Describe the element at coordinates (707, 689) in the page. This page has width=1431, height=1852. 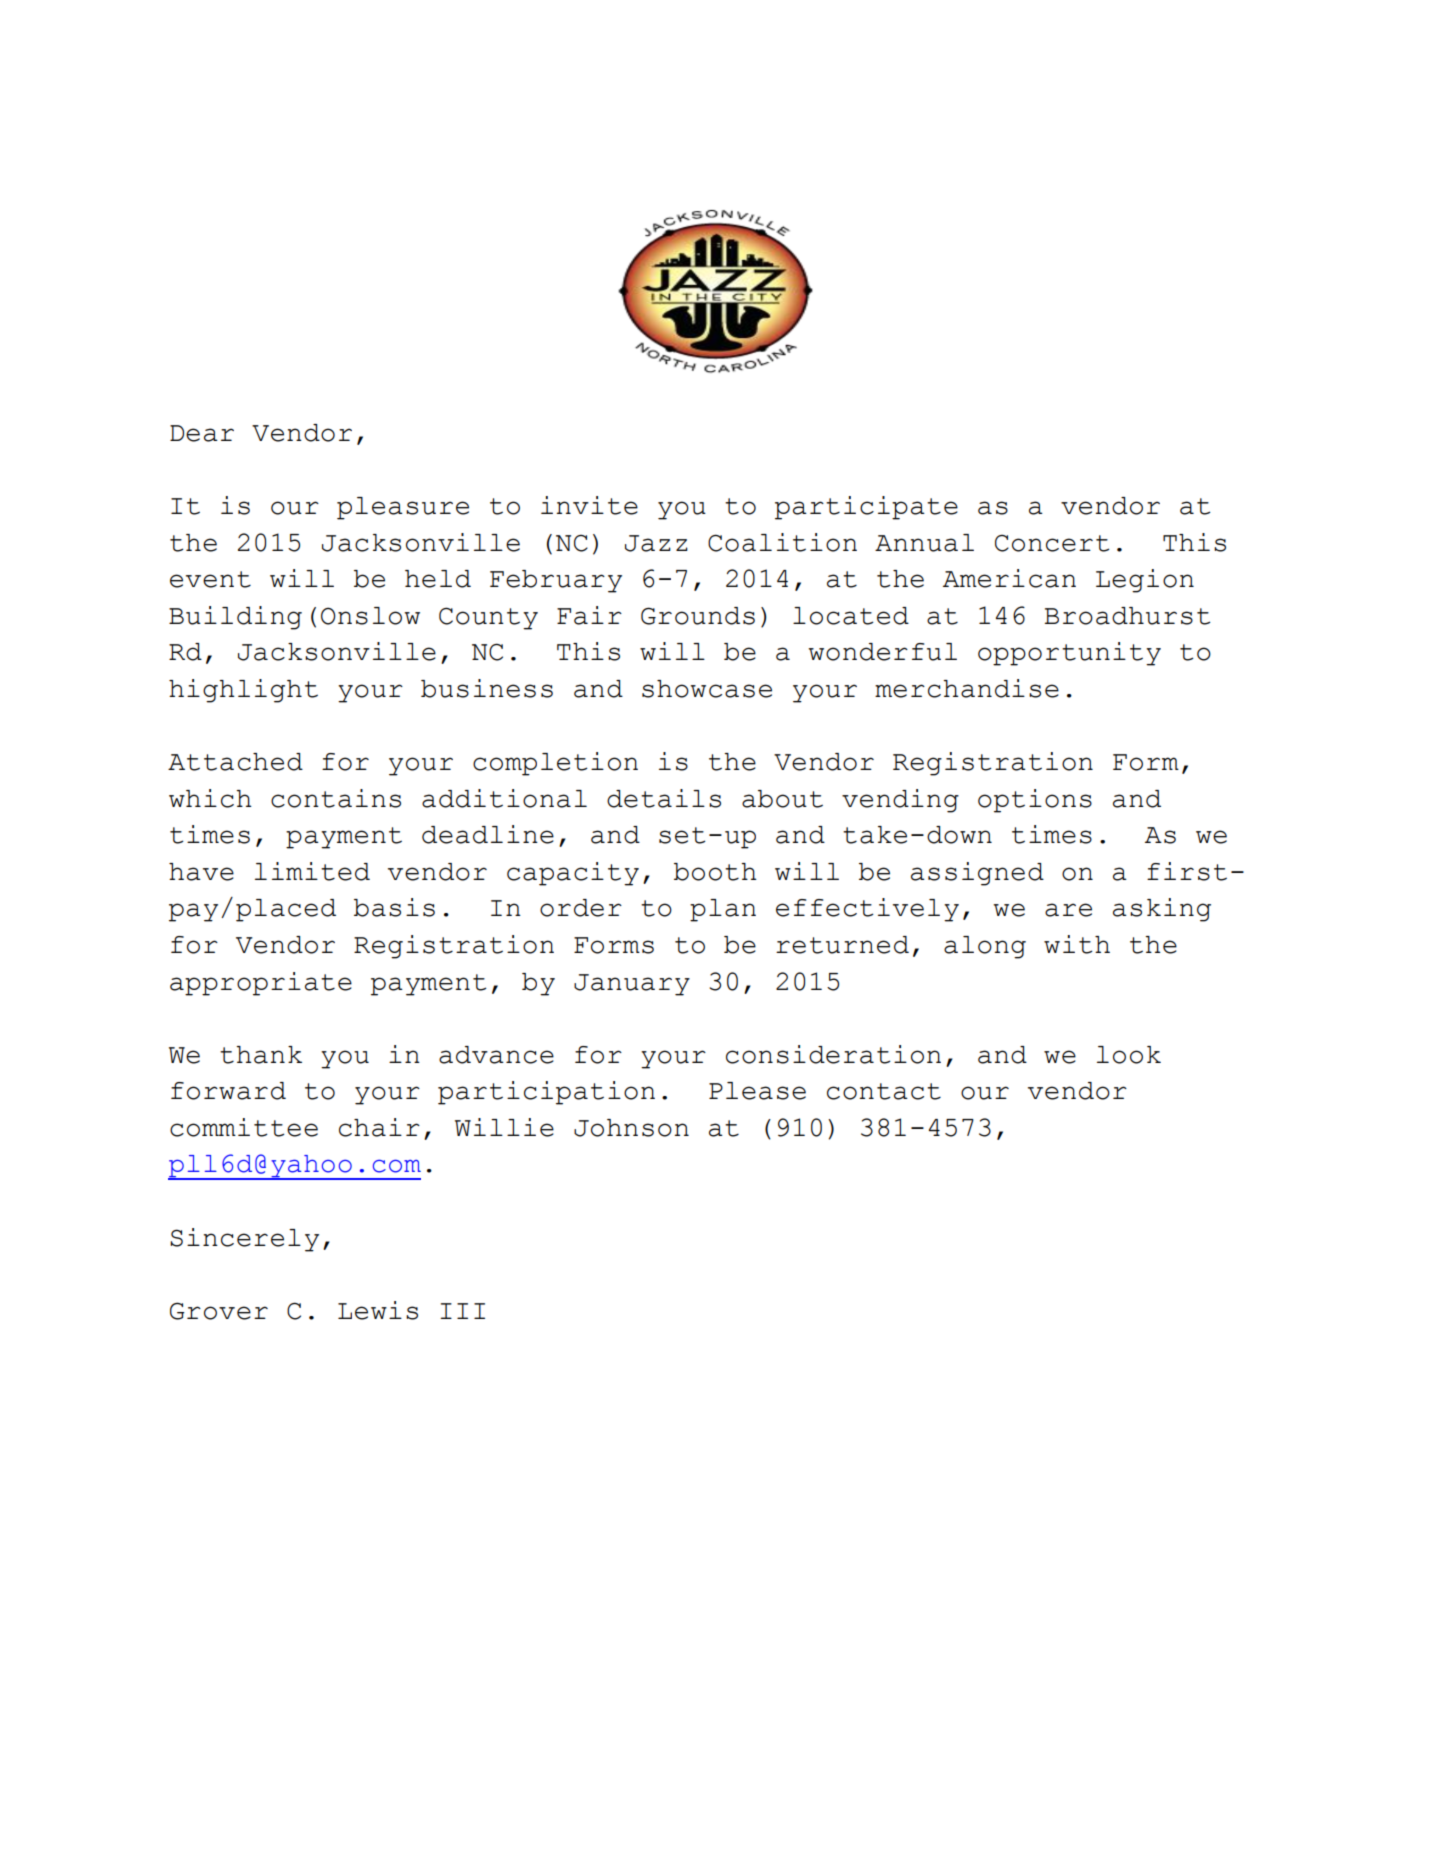
I see `showcase` at that location.
